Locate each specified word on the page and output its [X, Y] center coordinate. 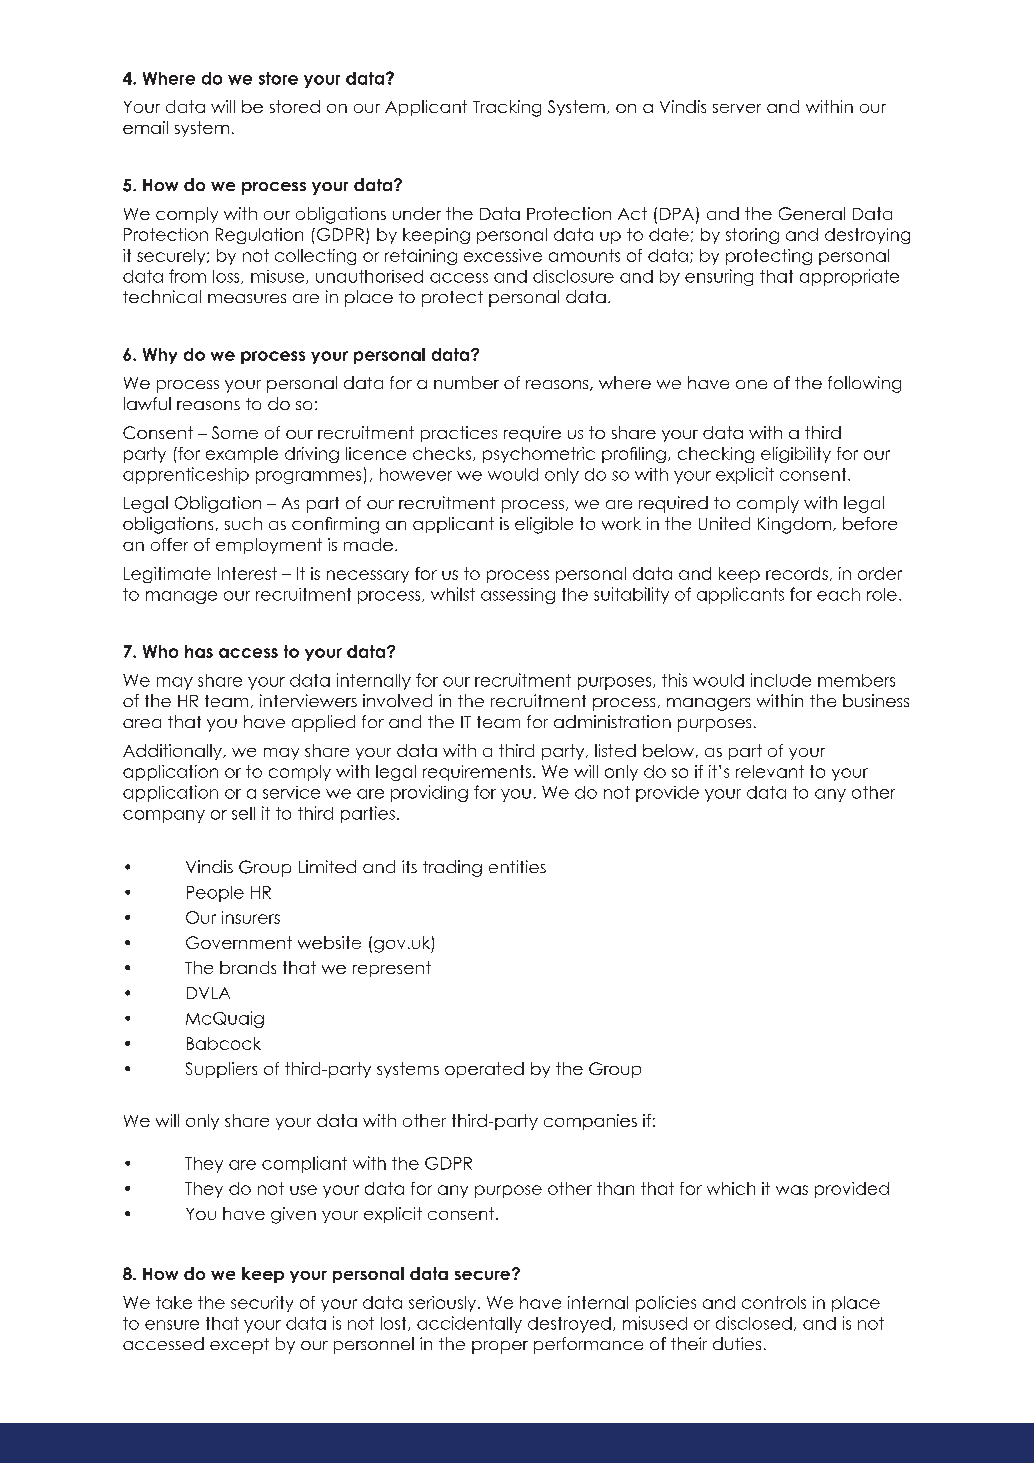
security [262, 1304]
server [737, 108]
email [145, 127]
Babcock [224, 1043]
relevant [770, 771]
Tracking [507, 108]
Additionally [173, 752]
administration [612, 721]
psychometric [539, 455]
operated [484, 1070]
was [792, 1190]
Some [235, 432]
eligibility [796, 455]
